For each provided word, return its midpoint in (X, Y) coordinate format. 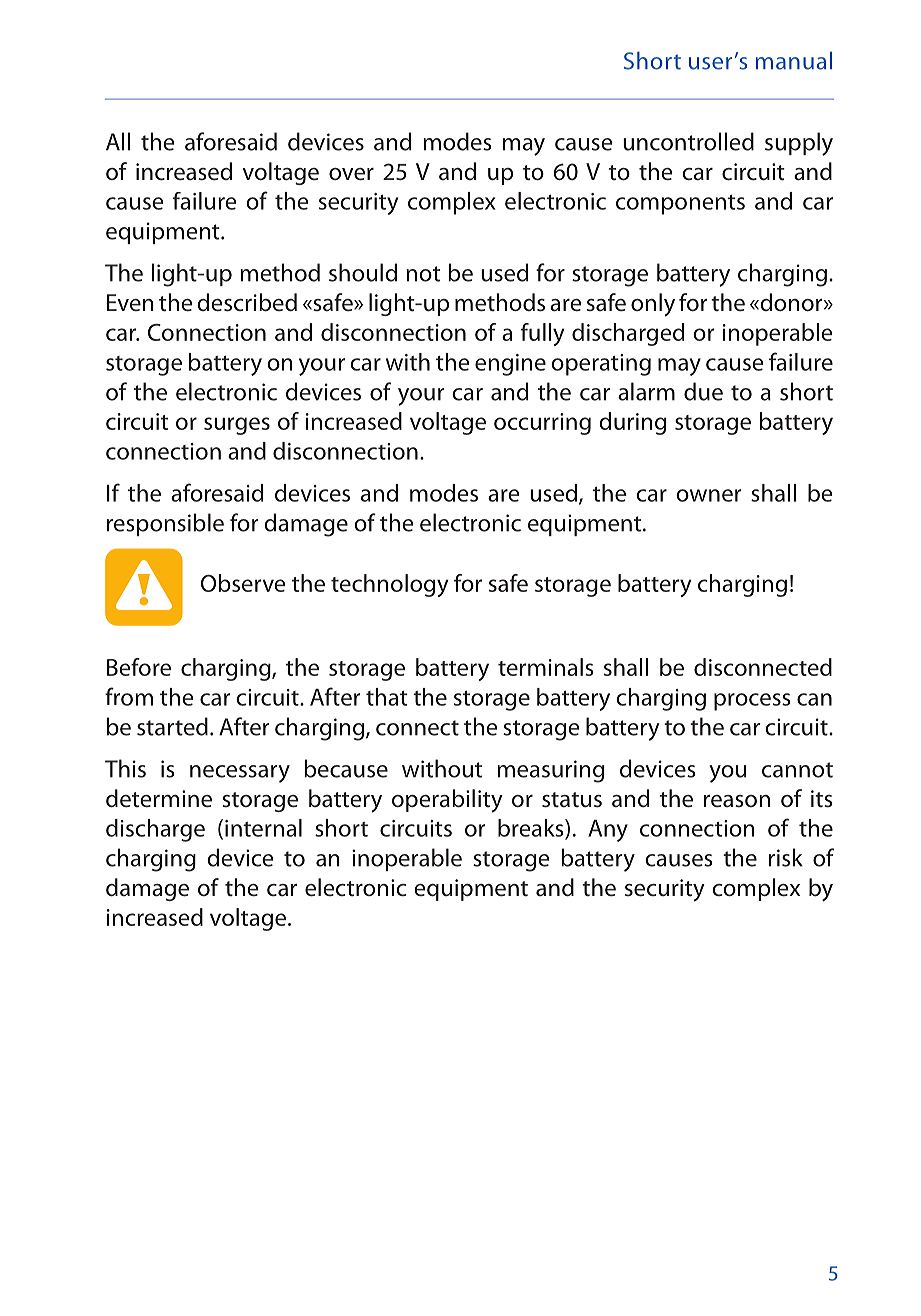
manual (794, 60)
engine (510, 365)
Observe (243, 583)
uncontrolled (688, 141)
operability (447, 801)
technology (389, 585)
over (351, 174)
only (653, 305)
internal (263, 828)
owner (708, 495)
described (247, 302)
